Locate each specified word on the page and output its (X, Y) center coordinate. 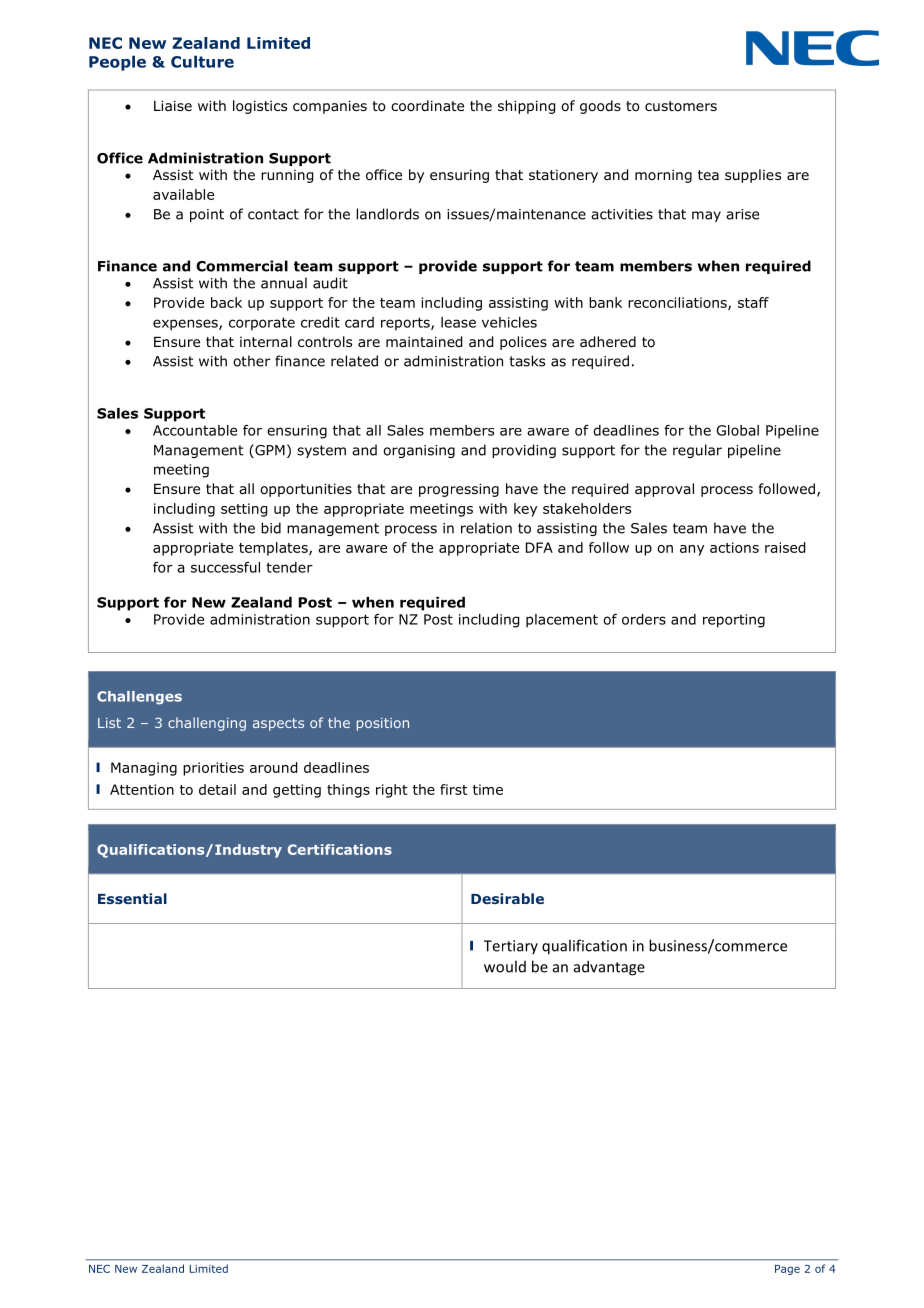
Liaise (173, 105)
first (454, 789)
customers (681, 106)
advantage (609, 968)
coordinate (427, 106)
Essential (132, 898)
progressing (459, 490)
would (505, 966)
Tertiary (511, 947)
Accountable (195, 430)
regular (697, 451)
